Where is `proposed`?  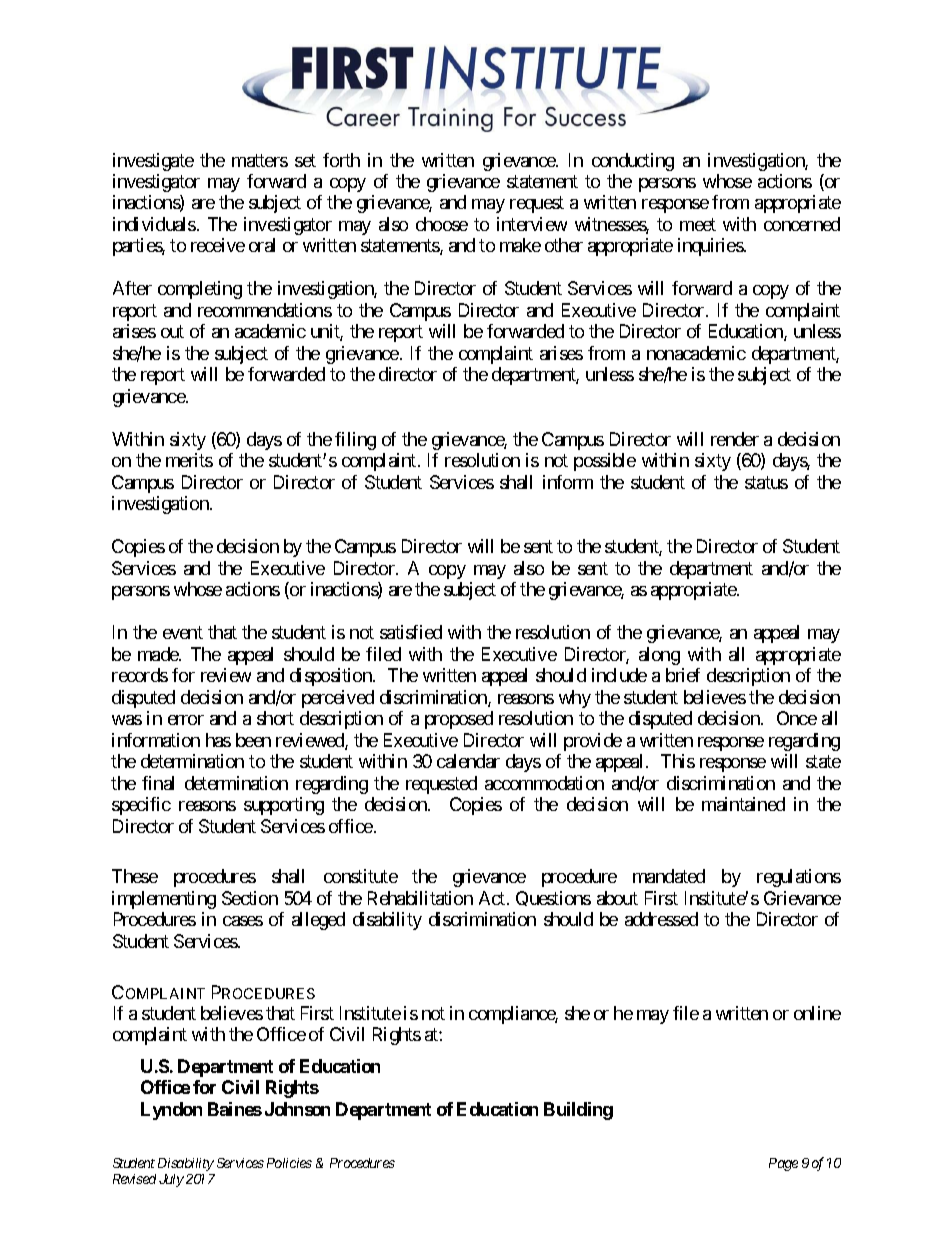
proposed is located at coordinates (459, 720).
